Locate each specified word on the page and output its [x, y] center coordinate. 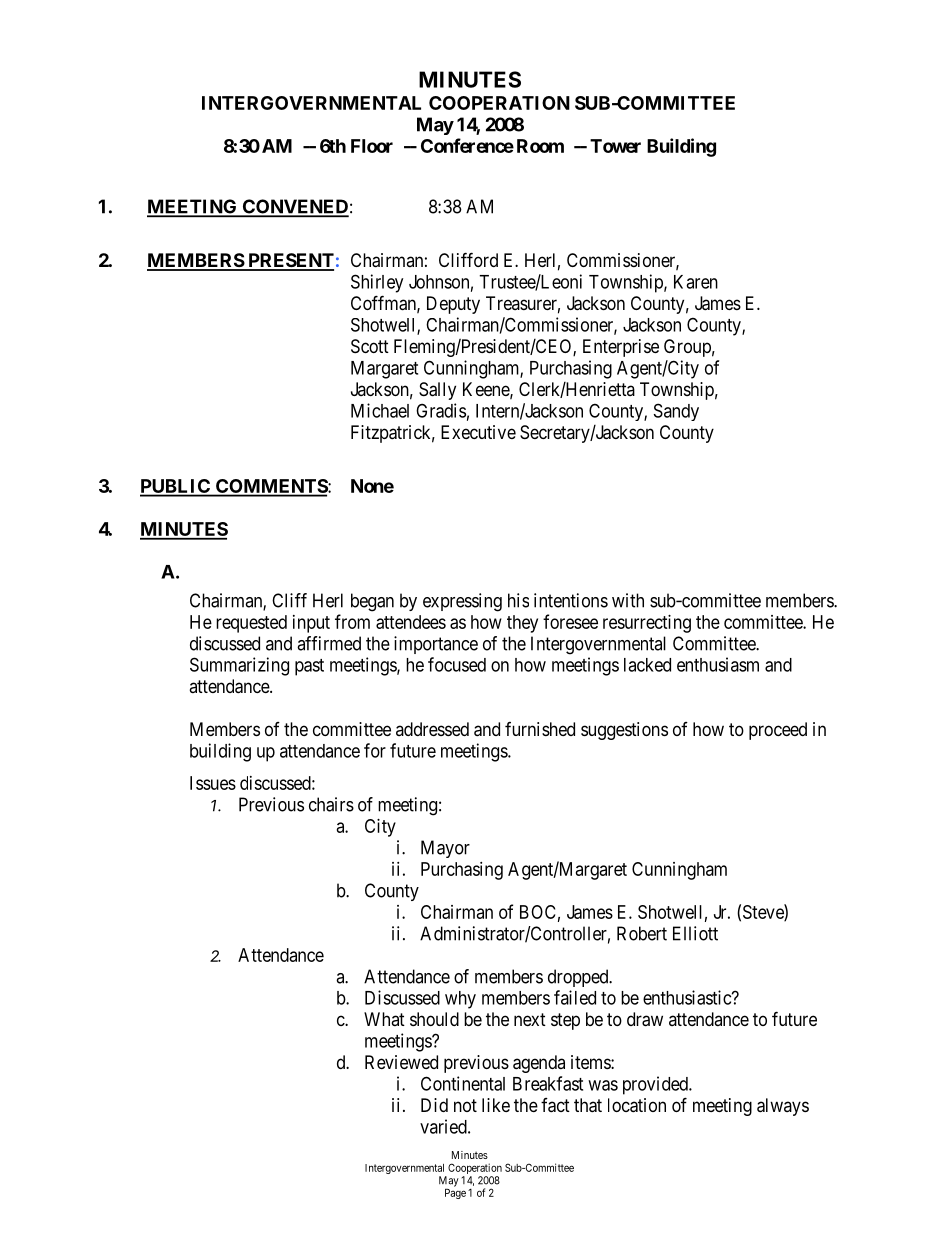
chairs [331, 804]
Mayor [445, 849]
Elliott [695, 933]
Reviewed [401, 1062]
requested [251, 624]
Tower [615, 146]
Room [540, 146]
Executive [478, 432]
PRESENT [290, 261]
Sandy [676, 412]
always [783, 1107]
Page [455, 1193]
